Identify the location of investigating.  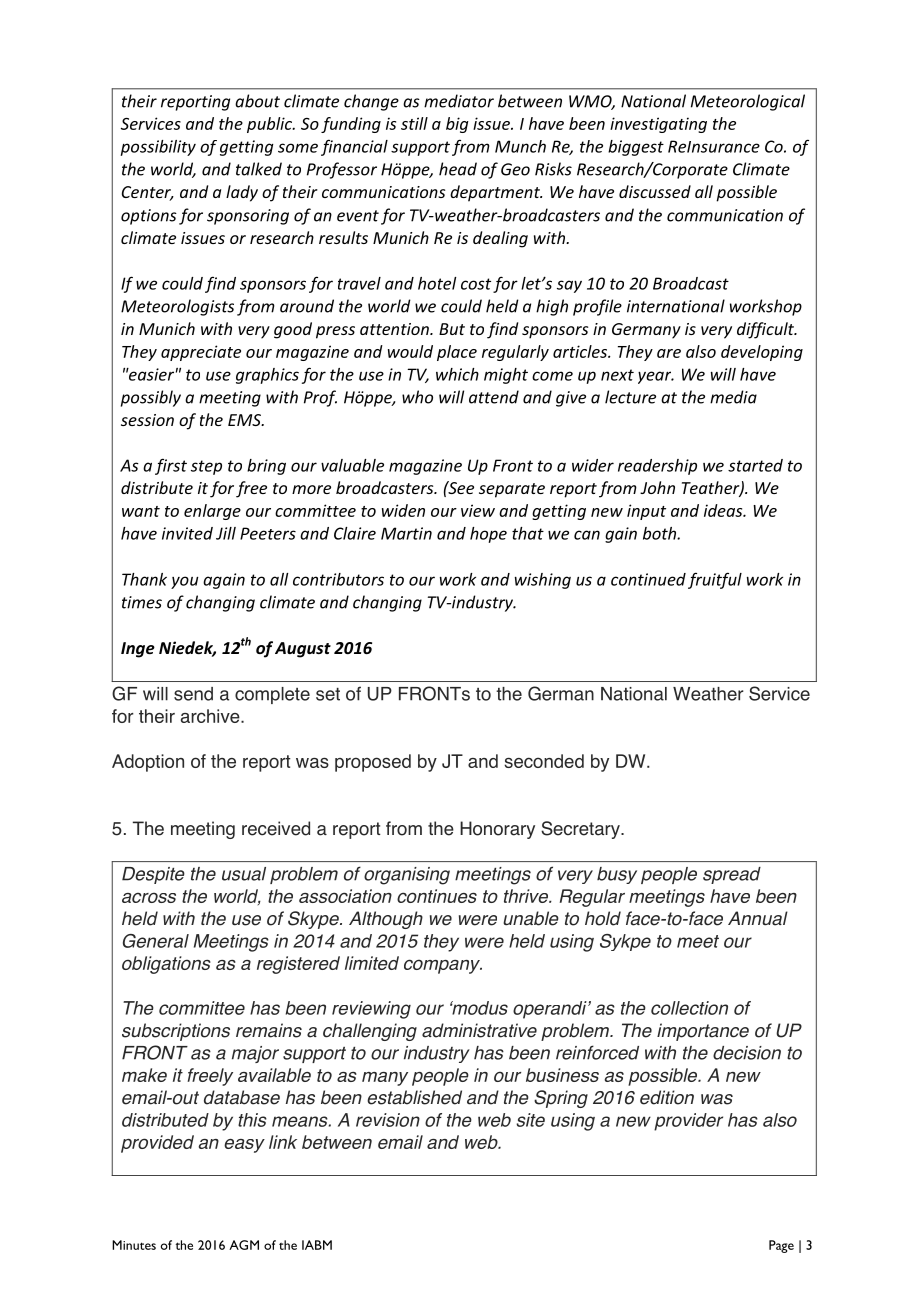
(658, 125).
